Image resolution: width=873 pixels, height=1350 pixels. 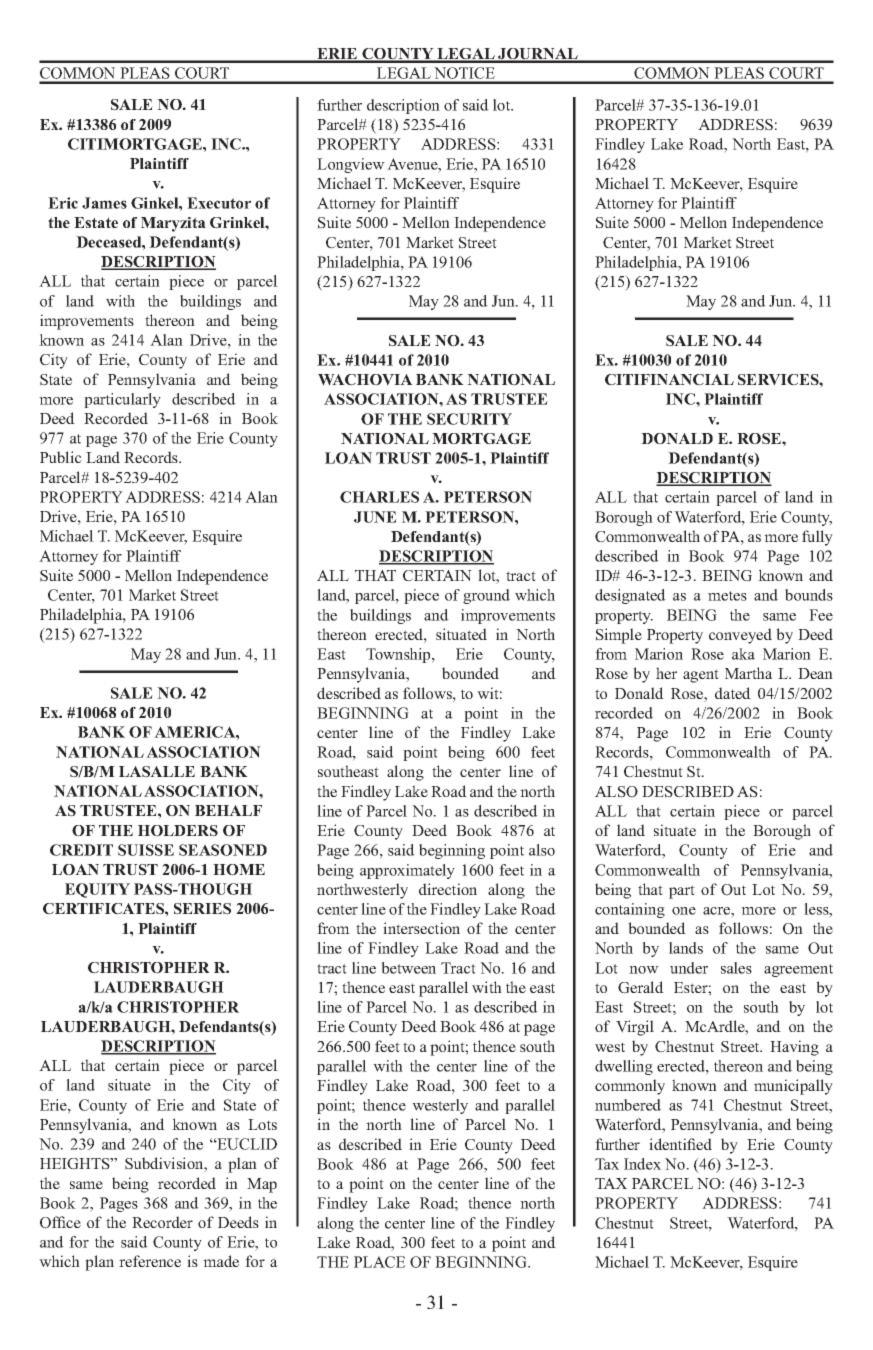 What do you see at coordinates (486, 596) in the image?
I see `ground` at bounding box center [486, 596].
